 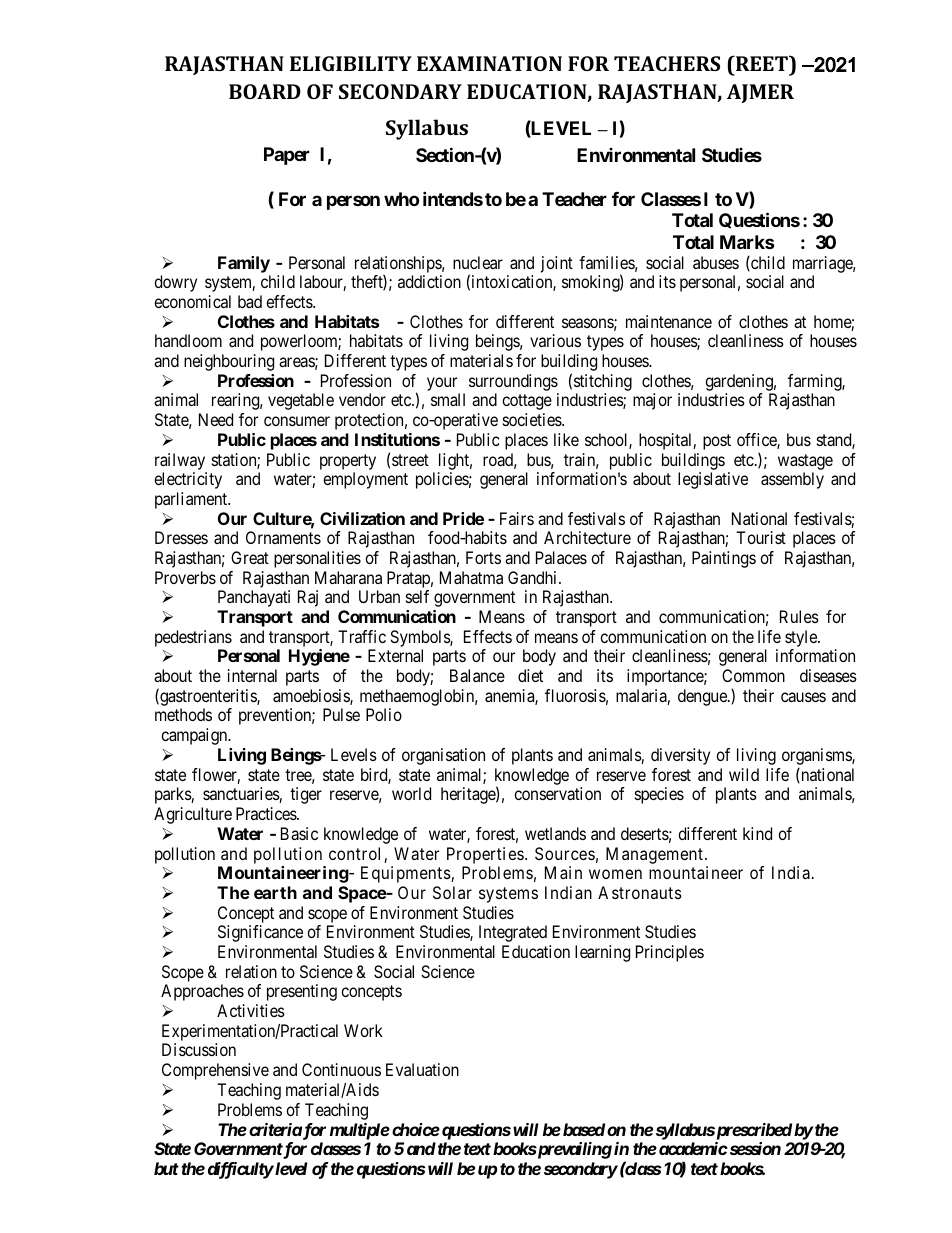 What do you see at coordinates (471, 577) in the screenshot?
I see `Mahatma` at bounding box center [471, 577].
